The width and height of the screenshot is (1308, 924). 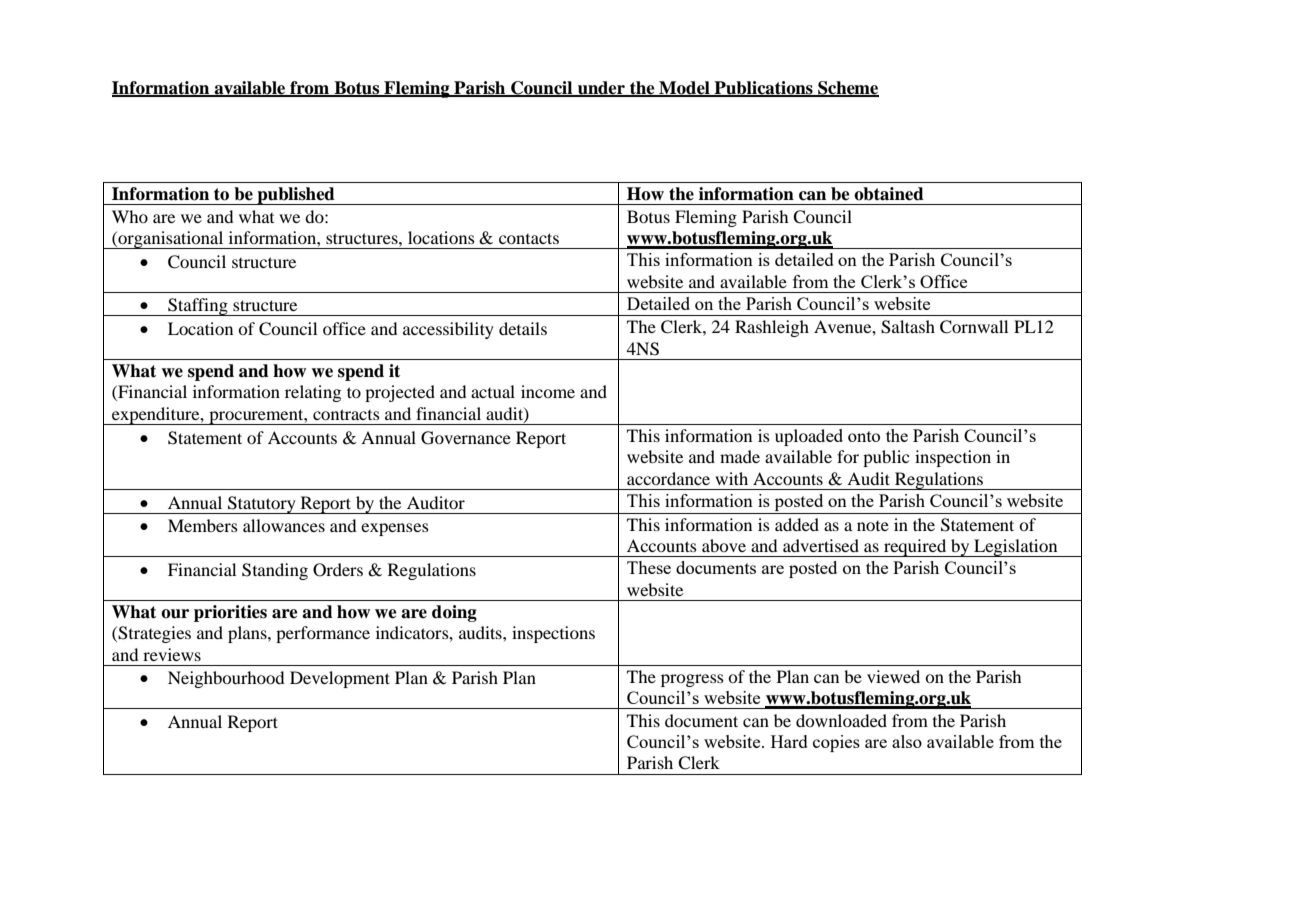 I want to click on Cornwall, so click(x=974, y=327).
